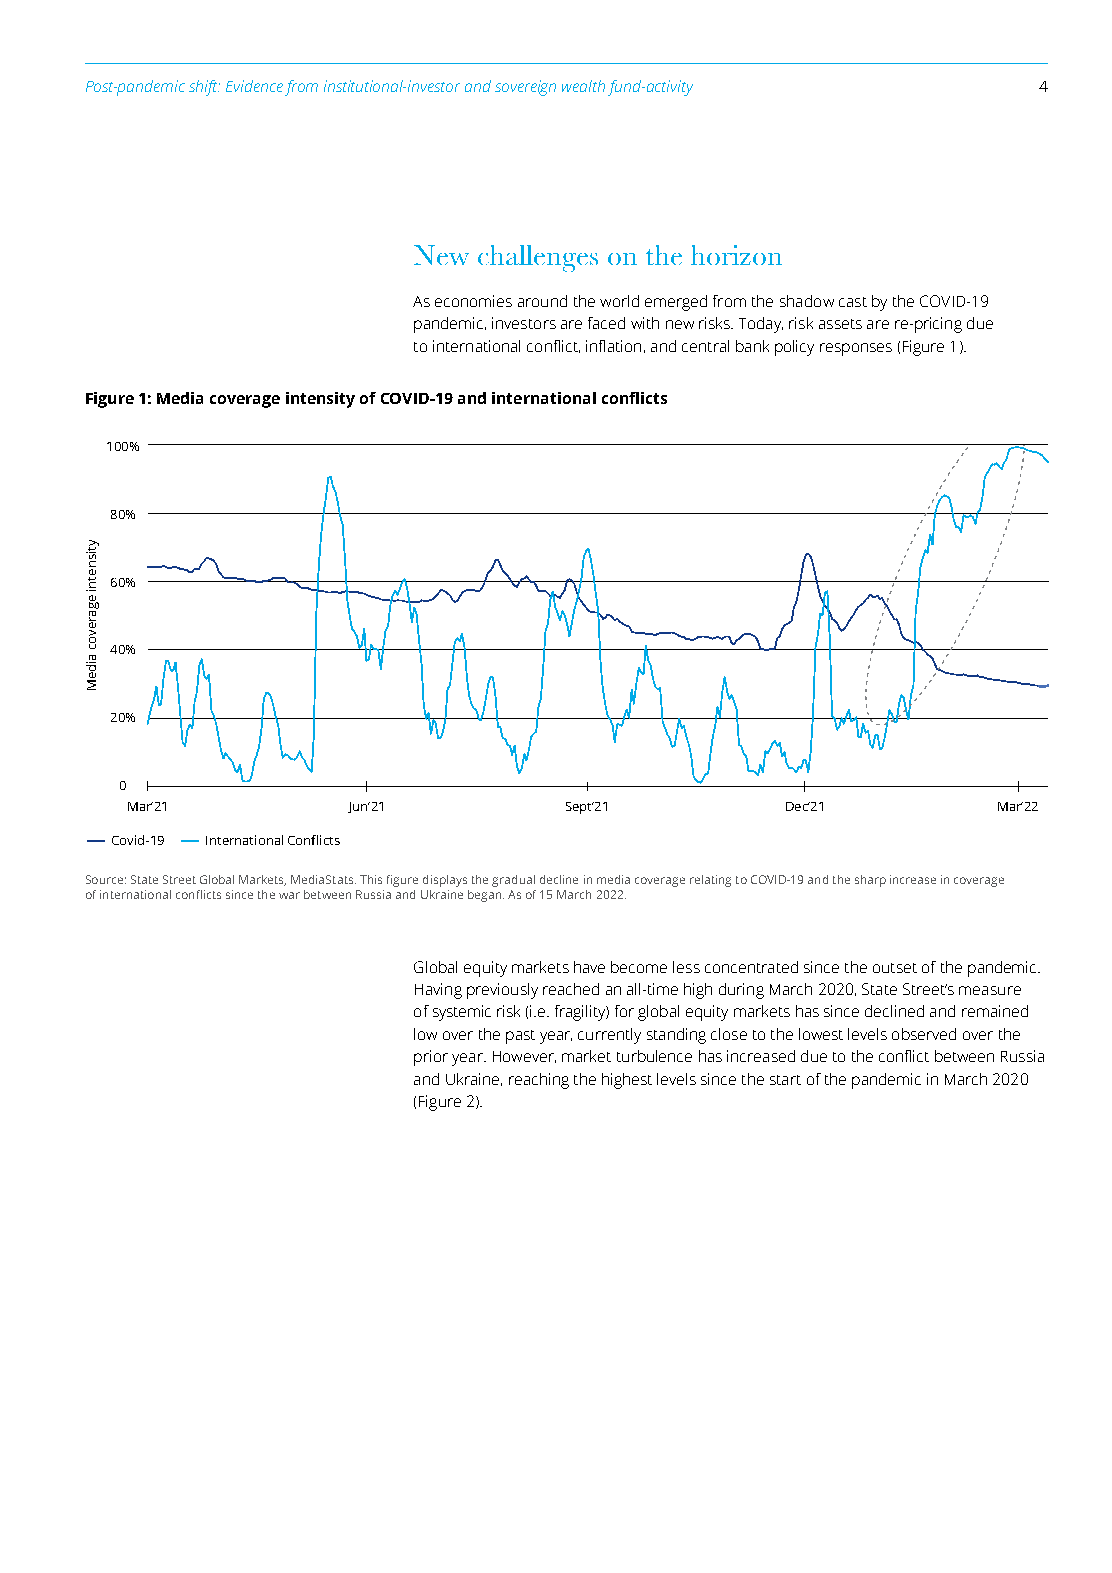 The width and height of the page is (1112, 1573). I want to click on responses, so click(856, 349).
